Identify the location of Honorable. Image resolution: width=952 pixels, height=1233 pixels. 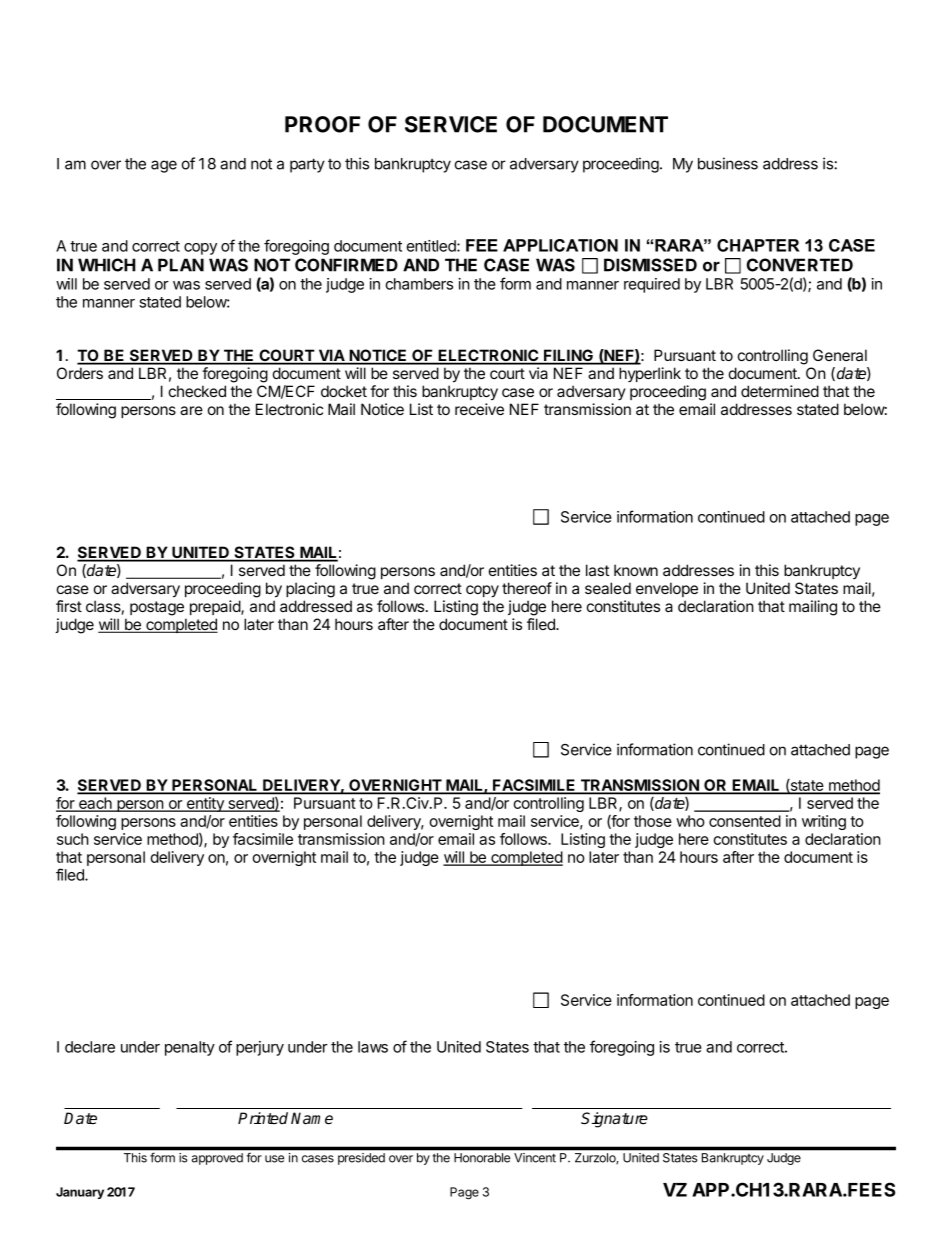
(482, 1158).
